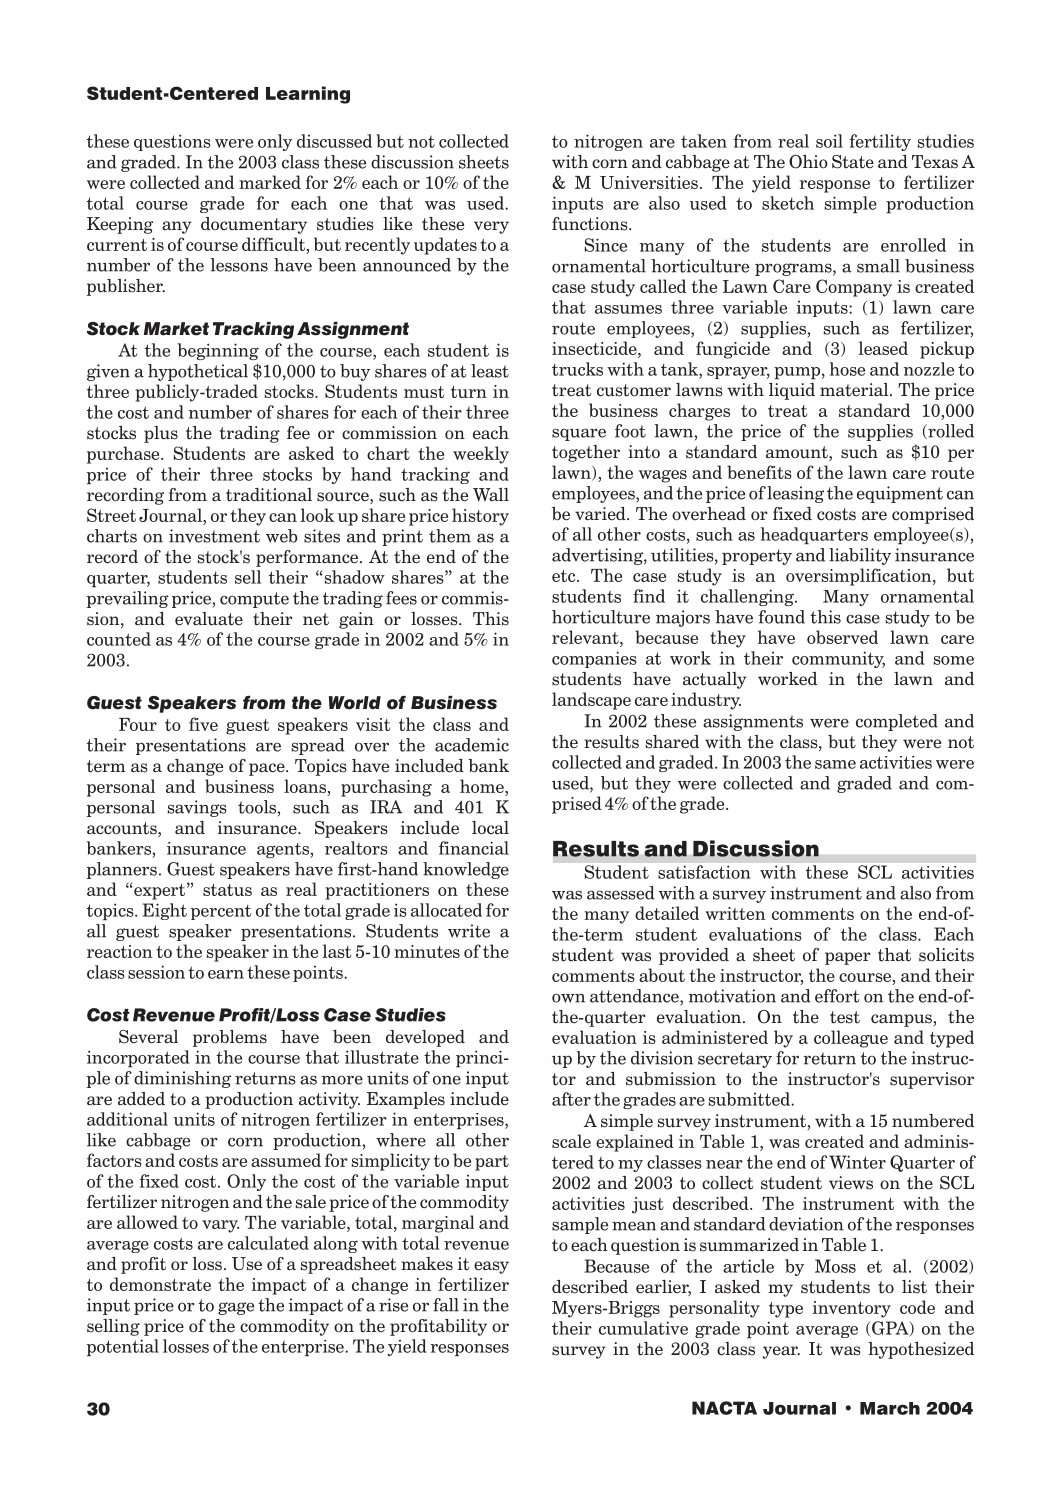  What do you see at coordinates (851, 1039) in the page?
I see `colleague` at bounding box center [851, 1039].
